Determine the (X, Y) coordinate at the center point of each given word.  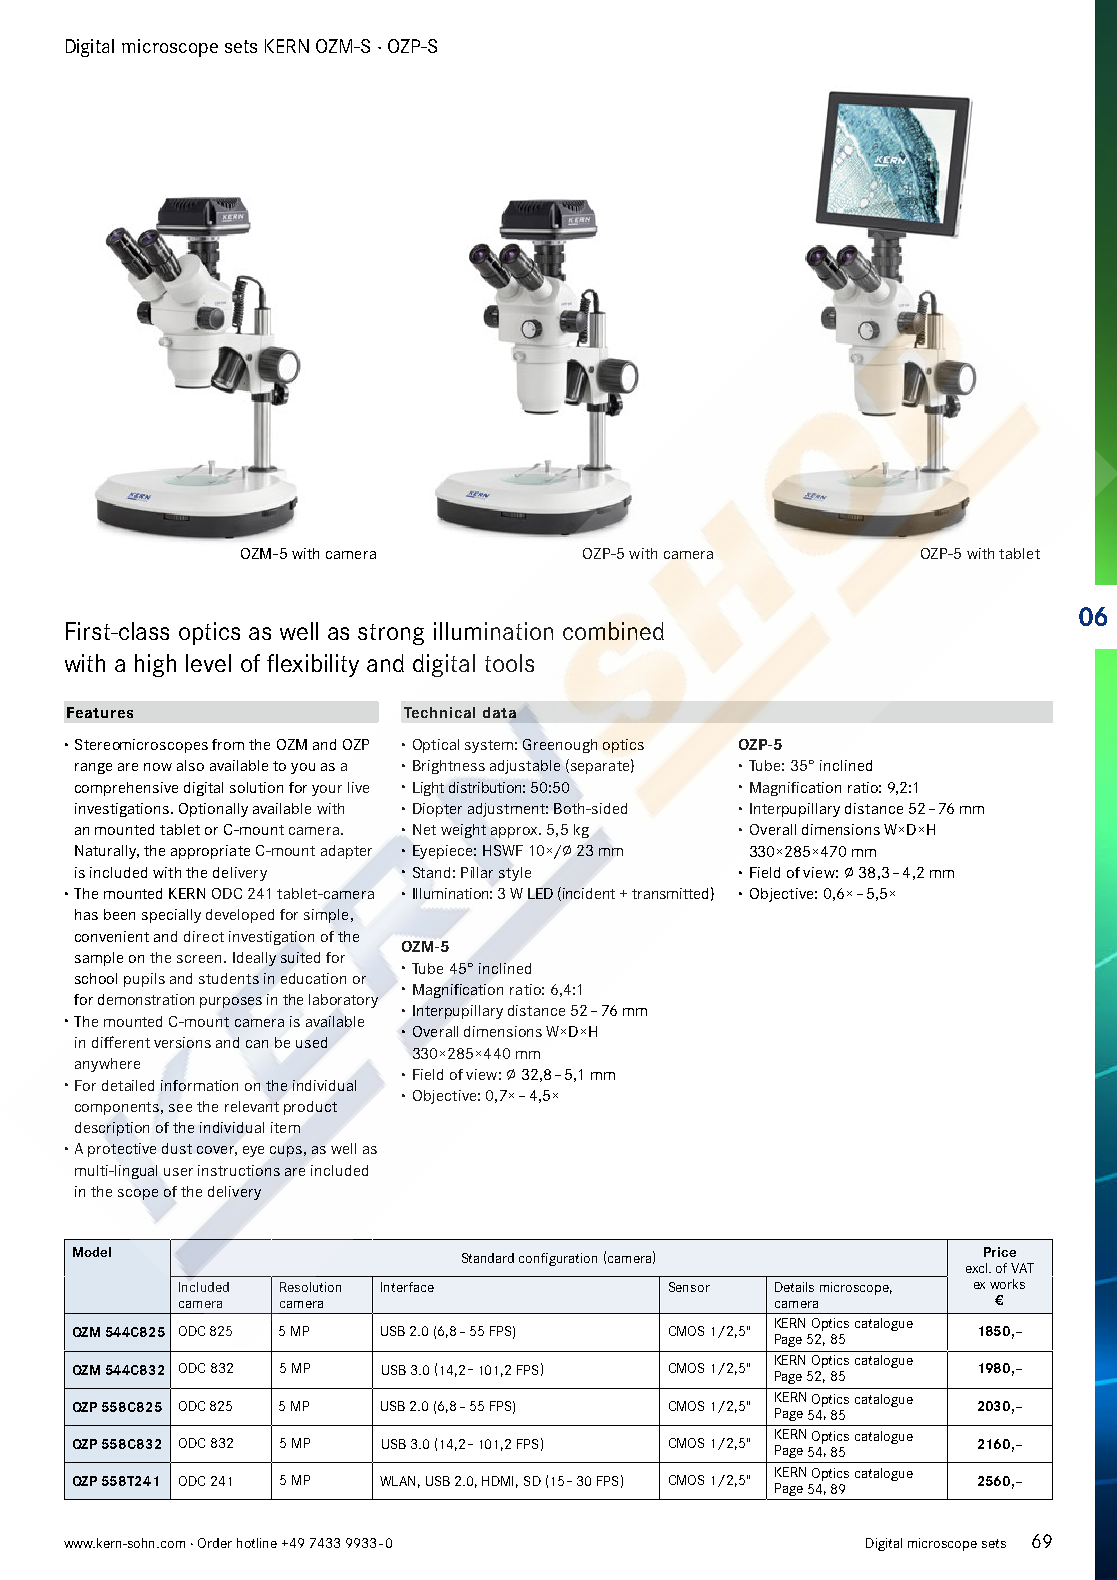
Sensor (689, 1287)
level (208, 663)
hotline (257, 1543)
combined (613, 631)
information (199, 1085)
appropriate (210, 852)
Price (1000, 1252)
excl (978, 1268)
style (515, 874)
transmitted (670, 893)
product (310, 1108)
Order (215, 1543)
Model (92, 1252)
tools (509, 663)
